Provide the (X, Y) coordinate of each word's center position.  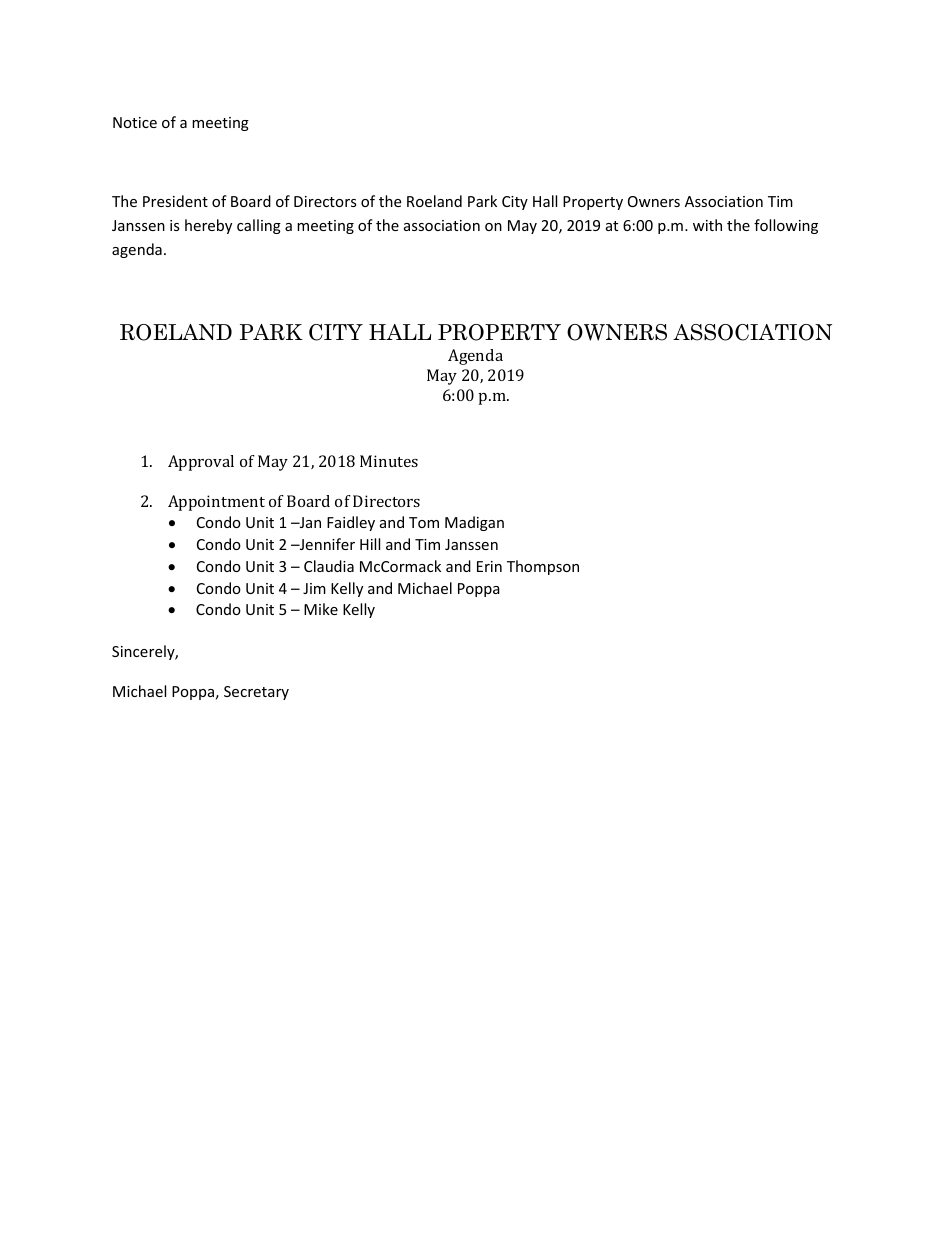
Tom (424, 522)
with (707, 225)
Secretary (256, 693)
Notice (135, 122)
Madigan (474, 523)
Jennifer (326, 544)
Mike (321, 609)
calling (259, 226)
